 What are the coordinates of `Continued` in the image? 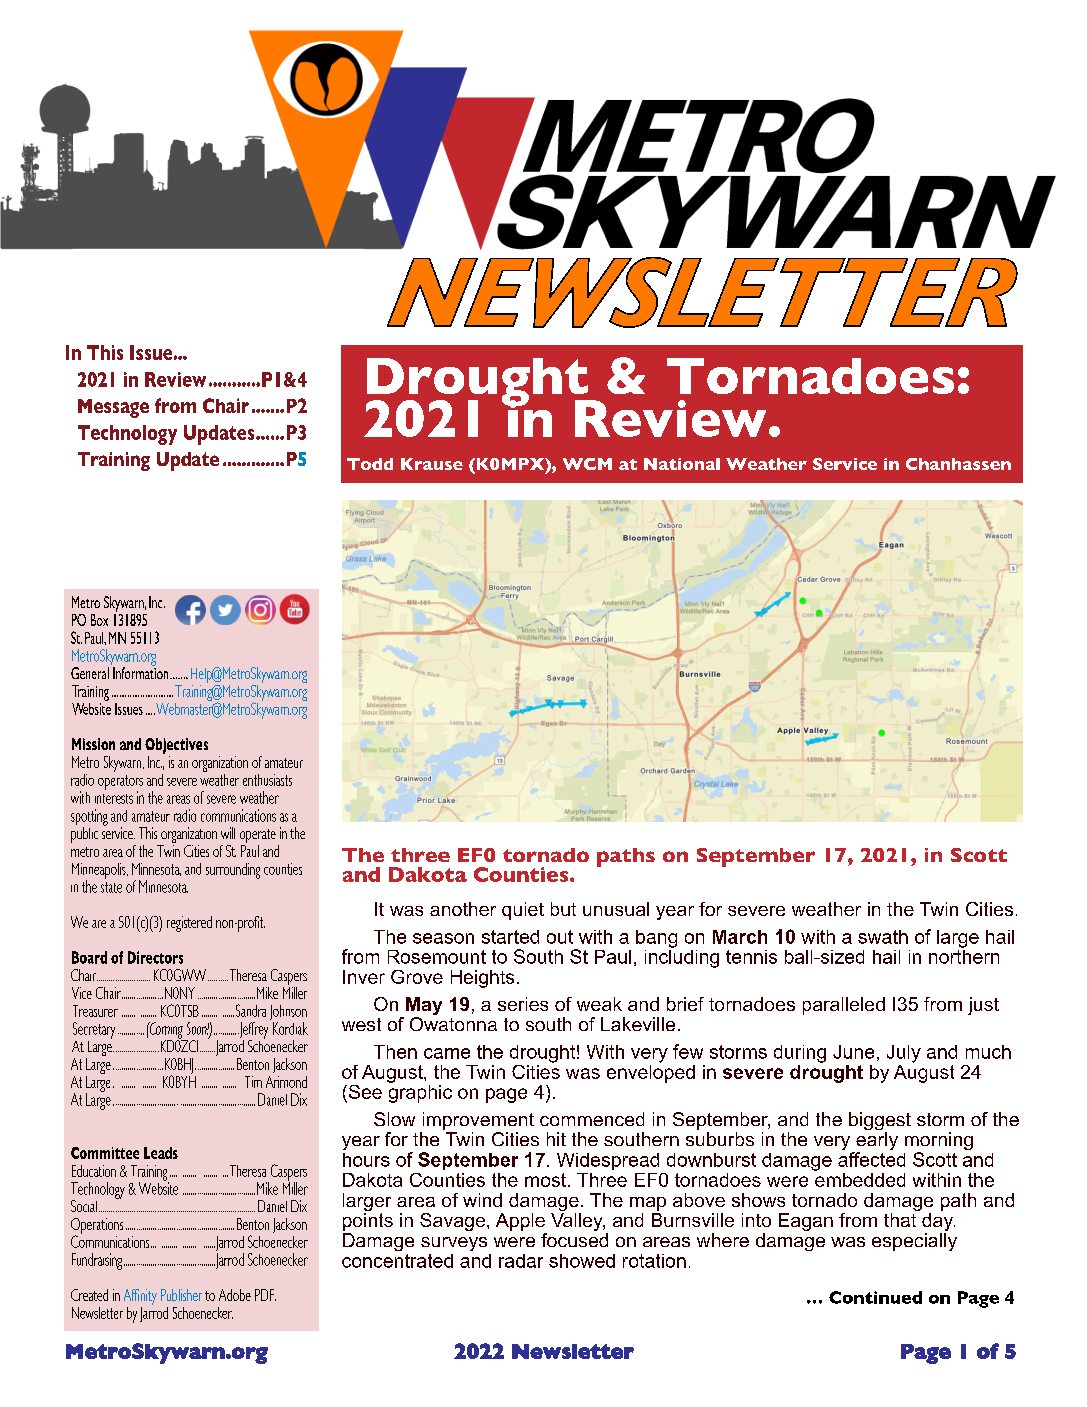 It's located at (875, 1297).
